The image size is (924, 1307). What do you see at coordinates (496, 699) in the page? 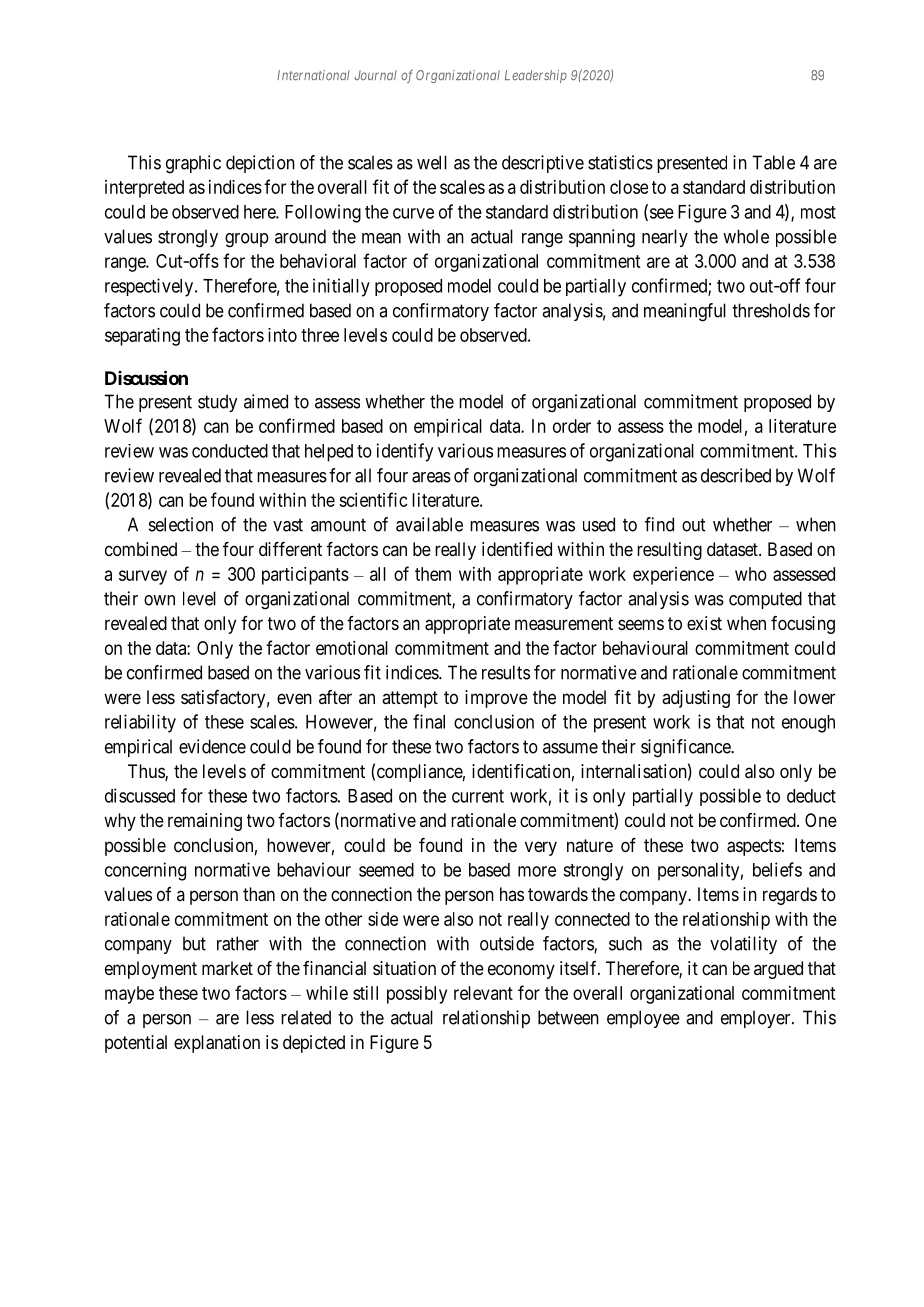
I see `improve` at bounding box center [496, 699].
